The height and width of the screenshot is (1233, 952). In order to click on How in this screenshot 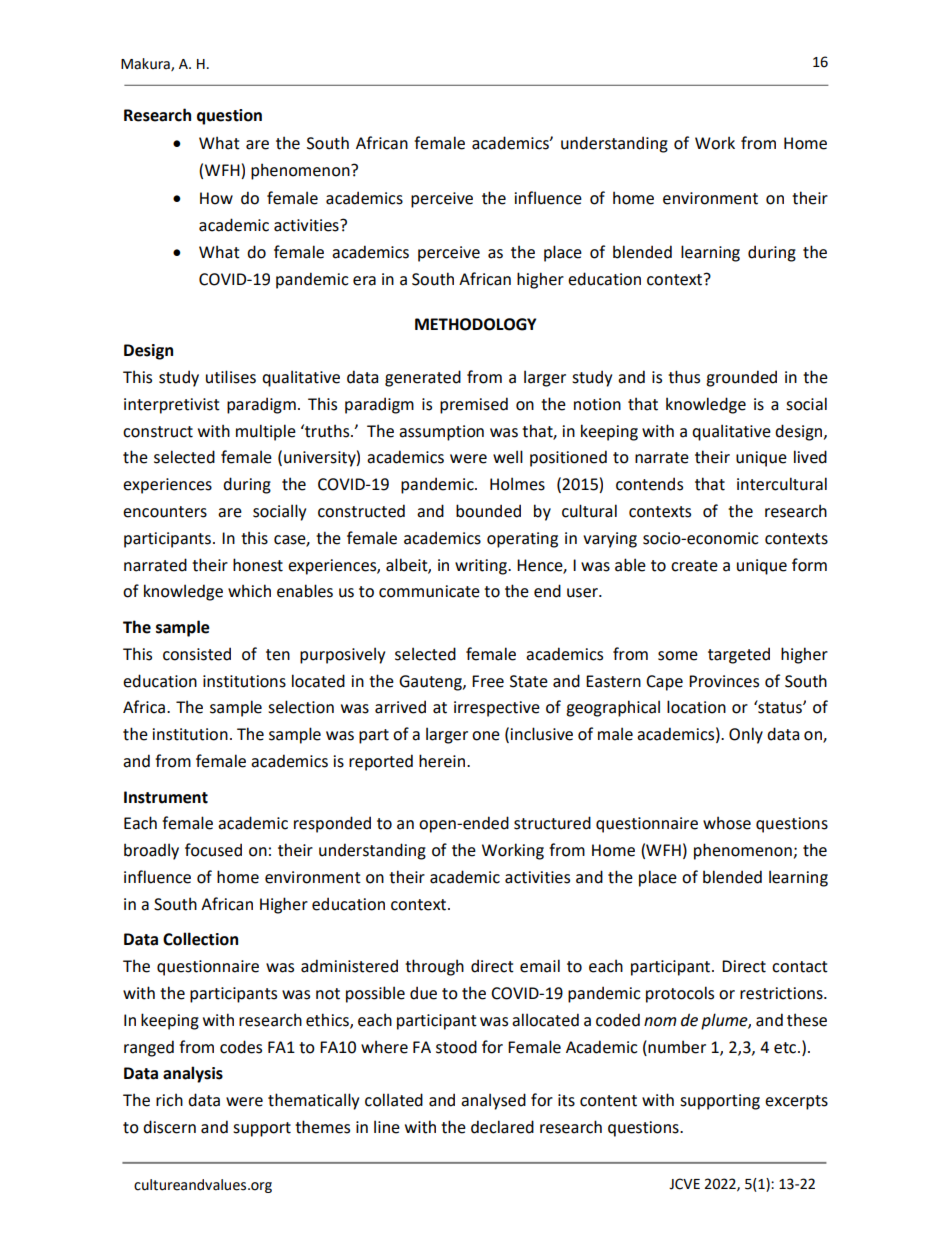, I will do `click(216, 198)`.
